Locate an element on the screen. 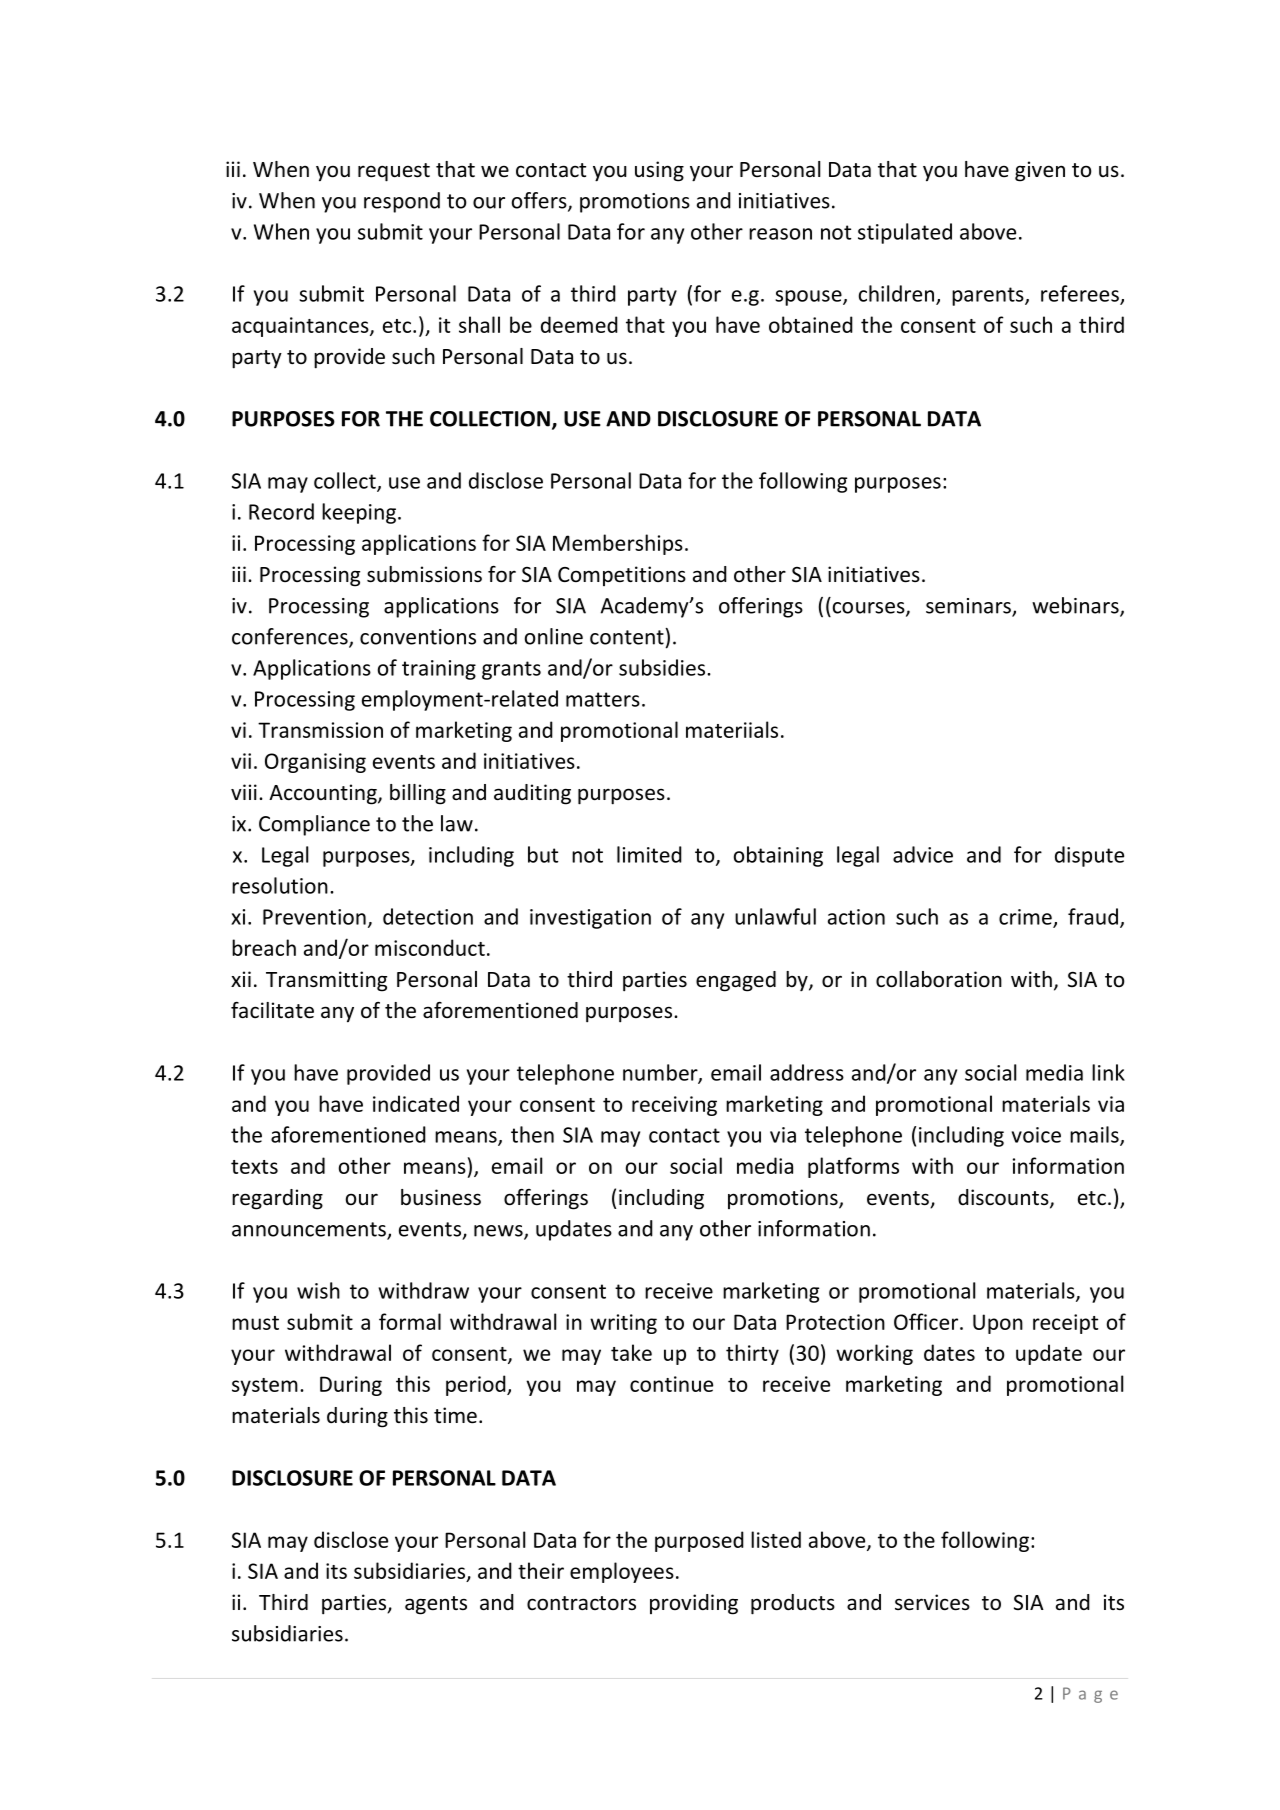  announcements is located at coordinates (310, 1230).
